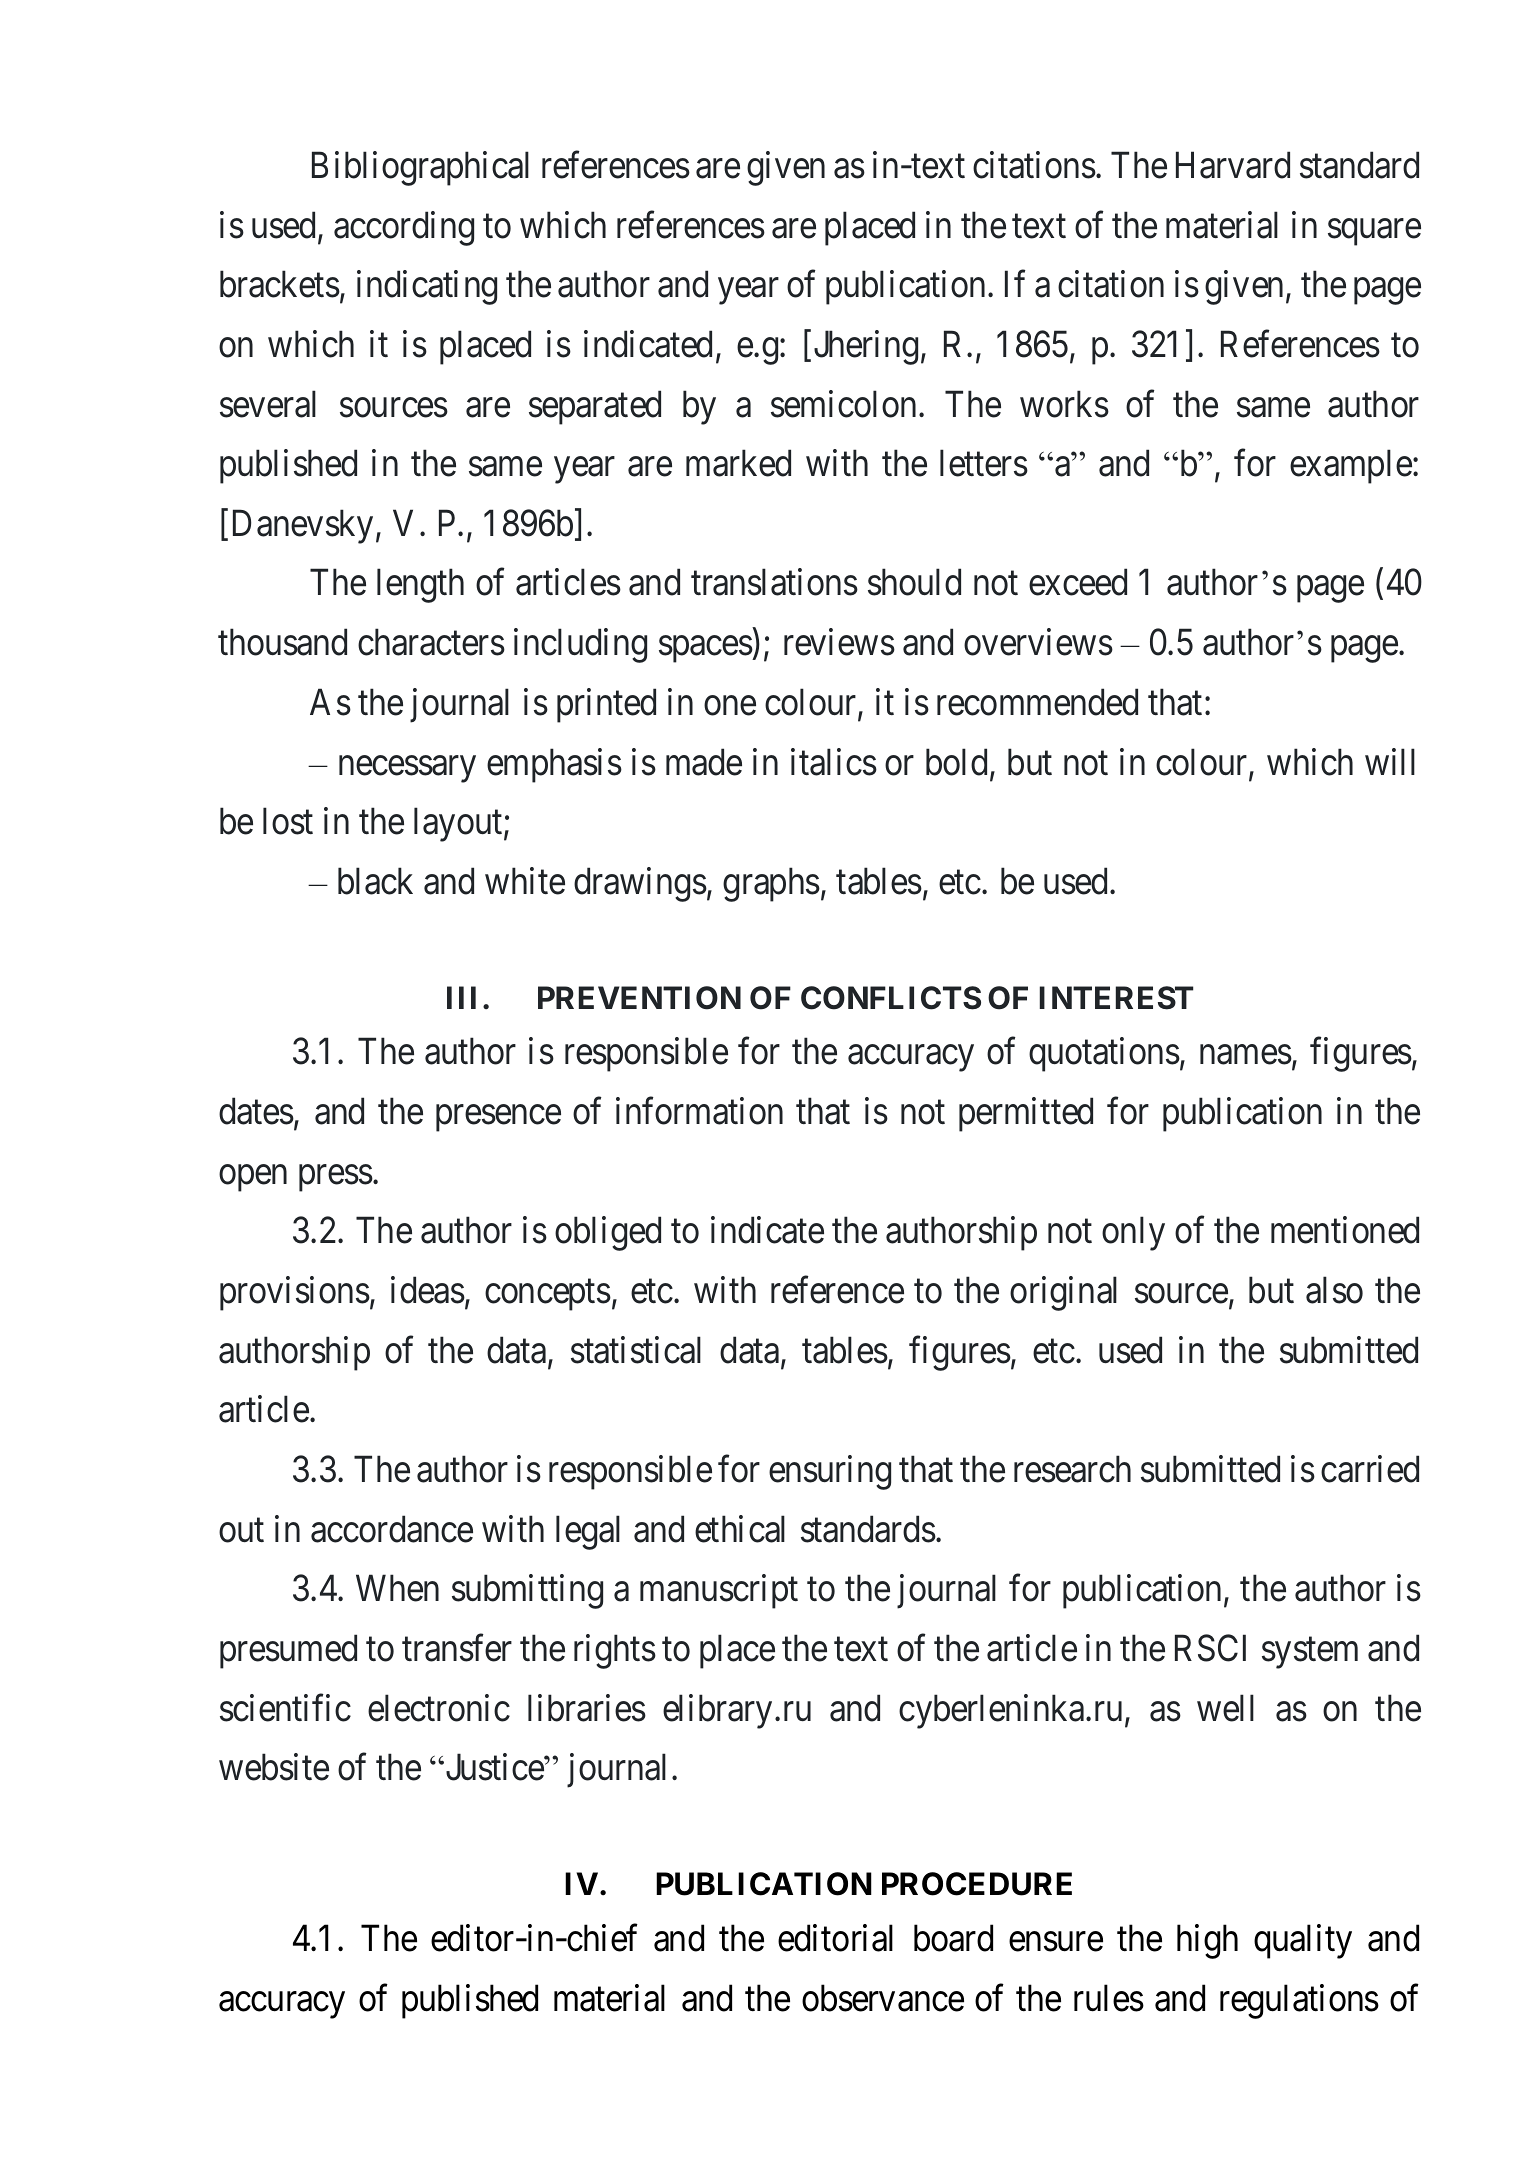 This image has height=2164, width=1530. Describe the element at coordinates (883, 1998) in the image. I see `observance` at that location.
